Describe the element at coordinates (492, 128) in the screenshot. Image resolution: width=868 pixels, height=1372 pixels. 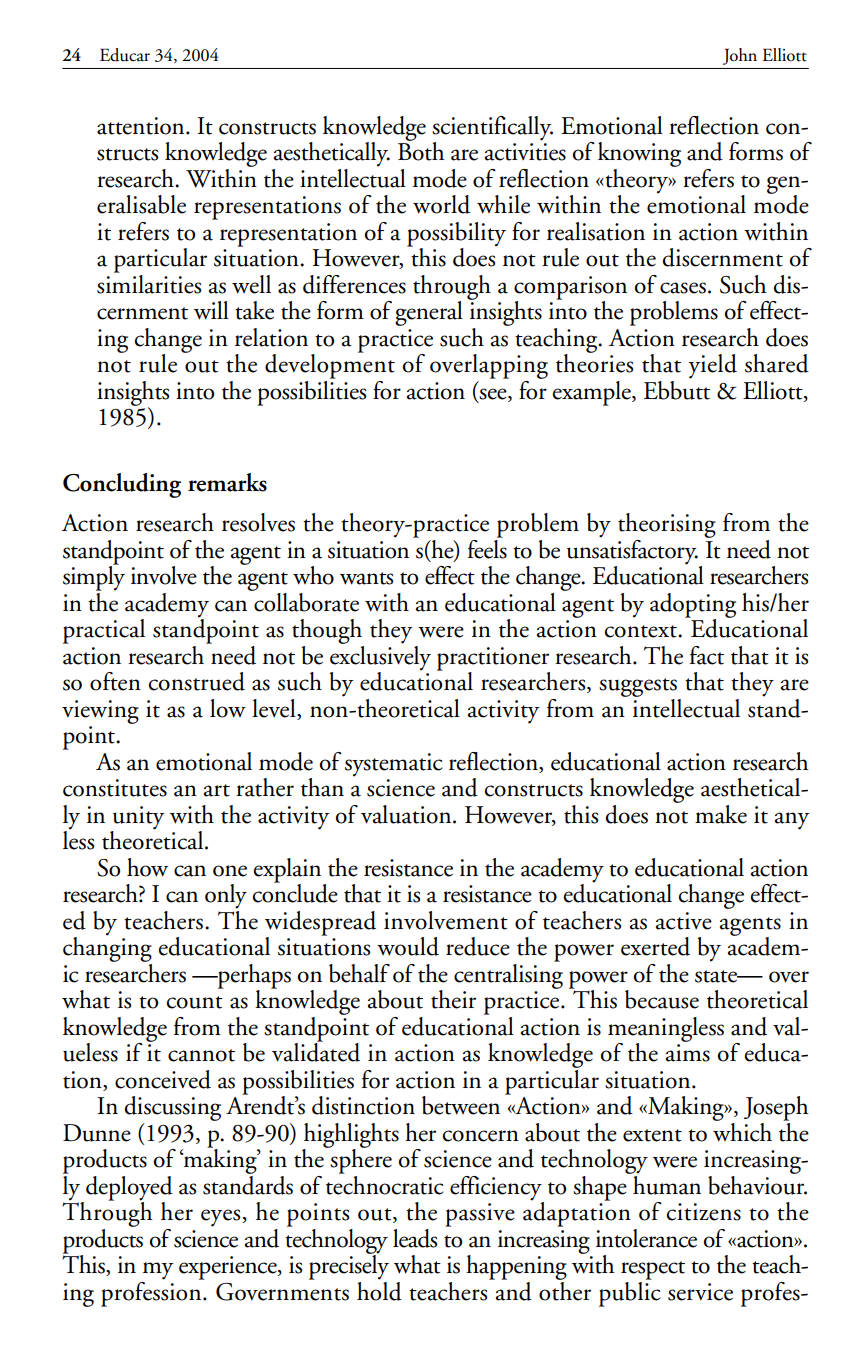
I see `scientifically` at that location.
